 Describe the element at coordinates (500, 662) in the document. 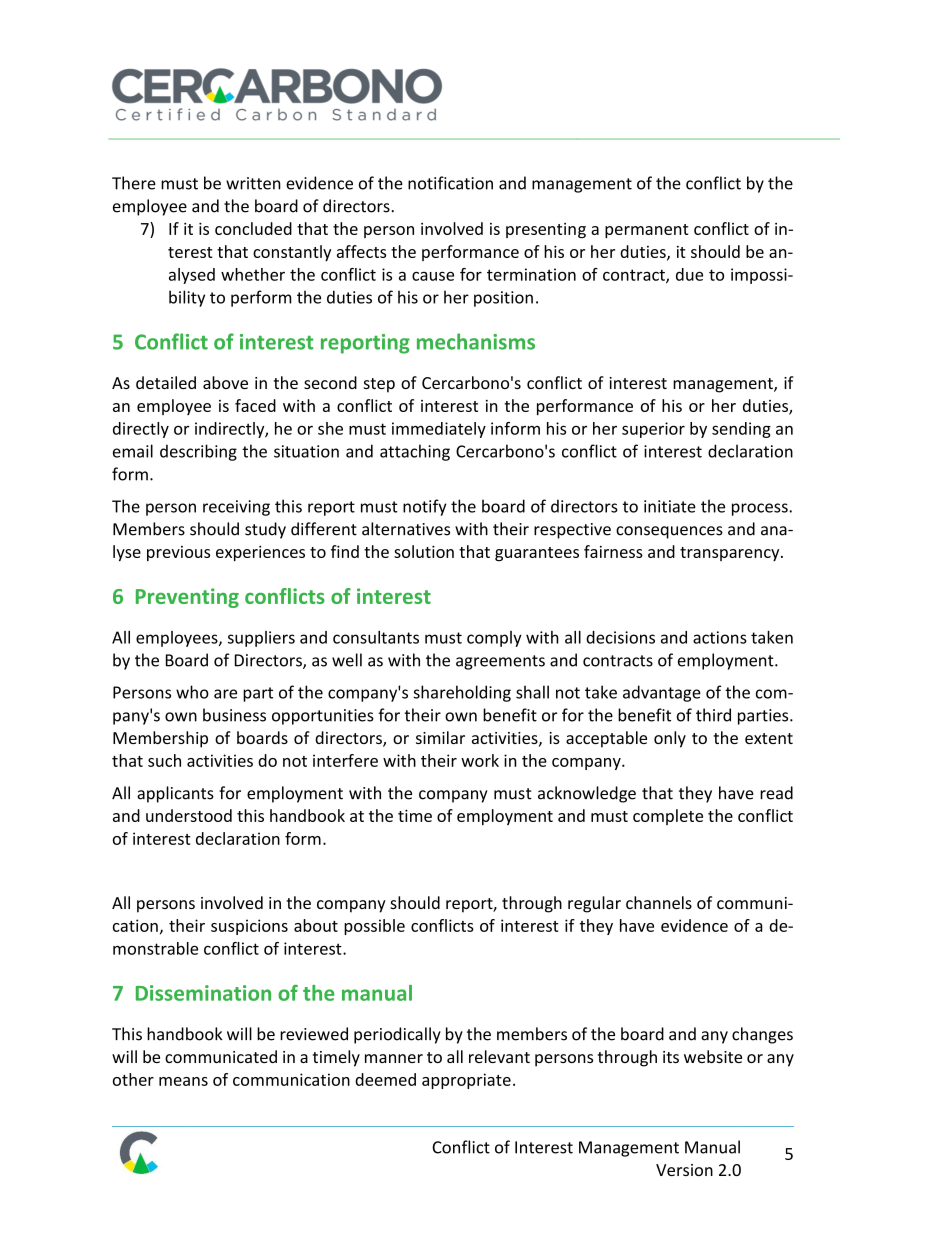

I see `agreements` at that location.
